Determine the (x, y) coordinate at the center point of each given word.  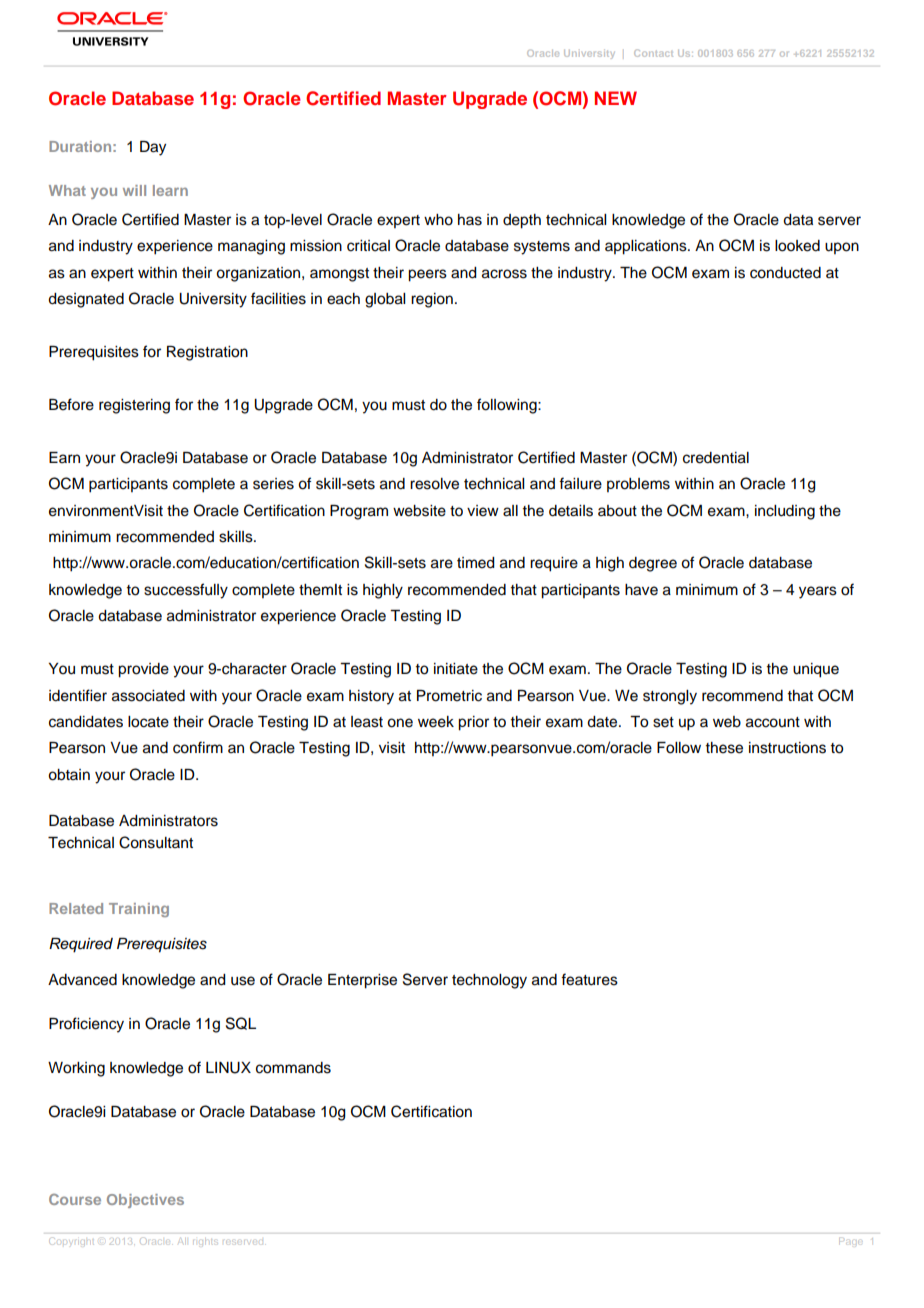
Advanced (82, 980)
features (589, 979)
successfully (186, 591)
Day (153, 148)
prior (473, 723)
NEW (616, 98)
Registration (207, 353)
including (785, 512)
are (442, 564)
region (432, 300)
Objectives (145, 1201)
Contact (653, 53)
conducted (785, 273)
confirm (198, 747)
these (724, 748)
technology (489, 981)
